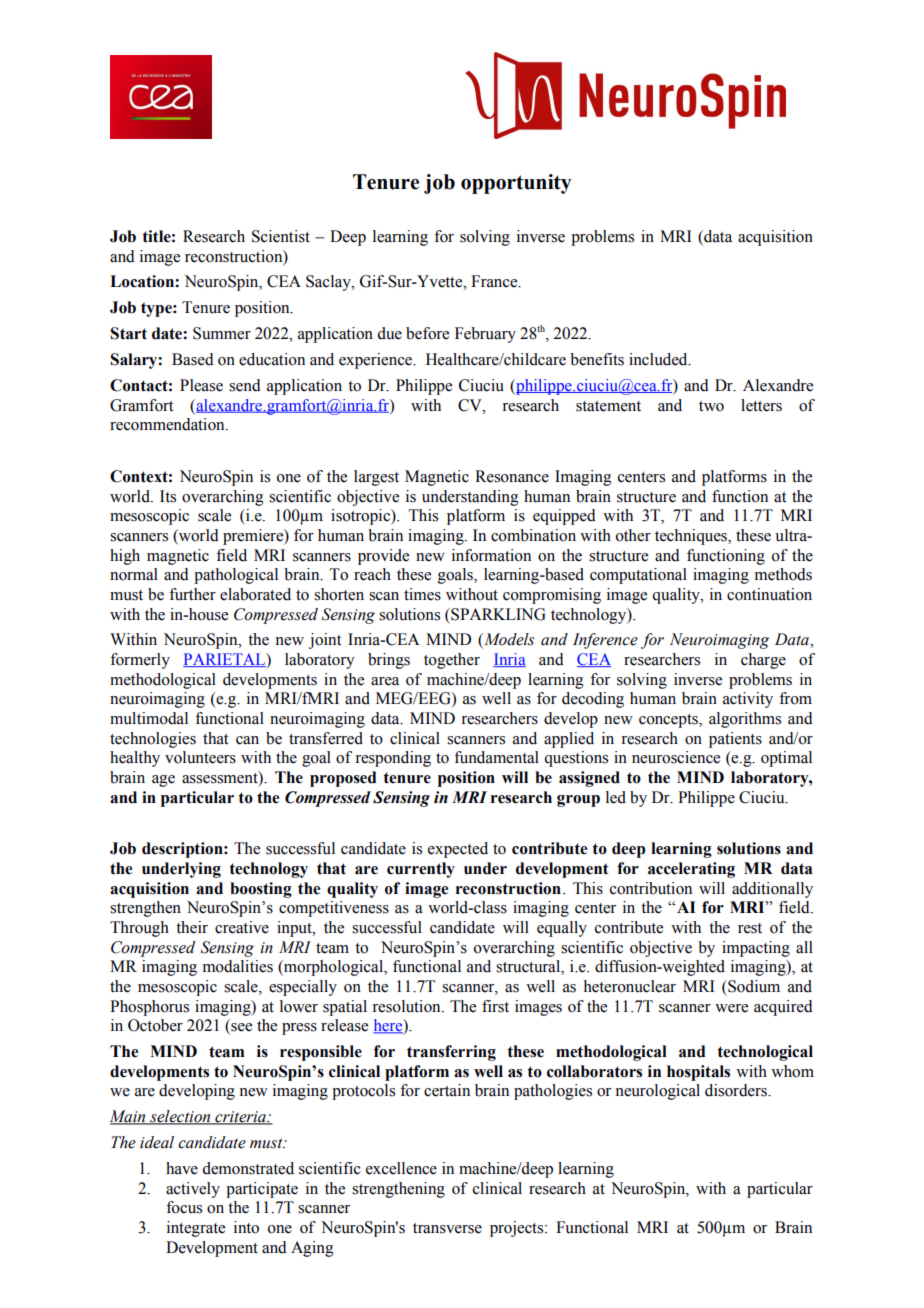  Describe the element at coordinates (491, 555) in the screenshot. I see `information` at that location.
